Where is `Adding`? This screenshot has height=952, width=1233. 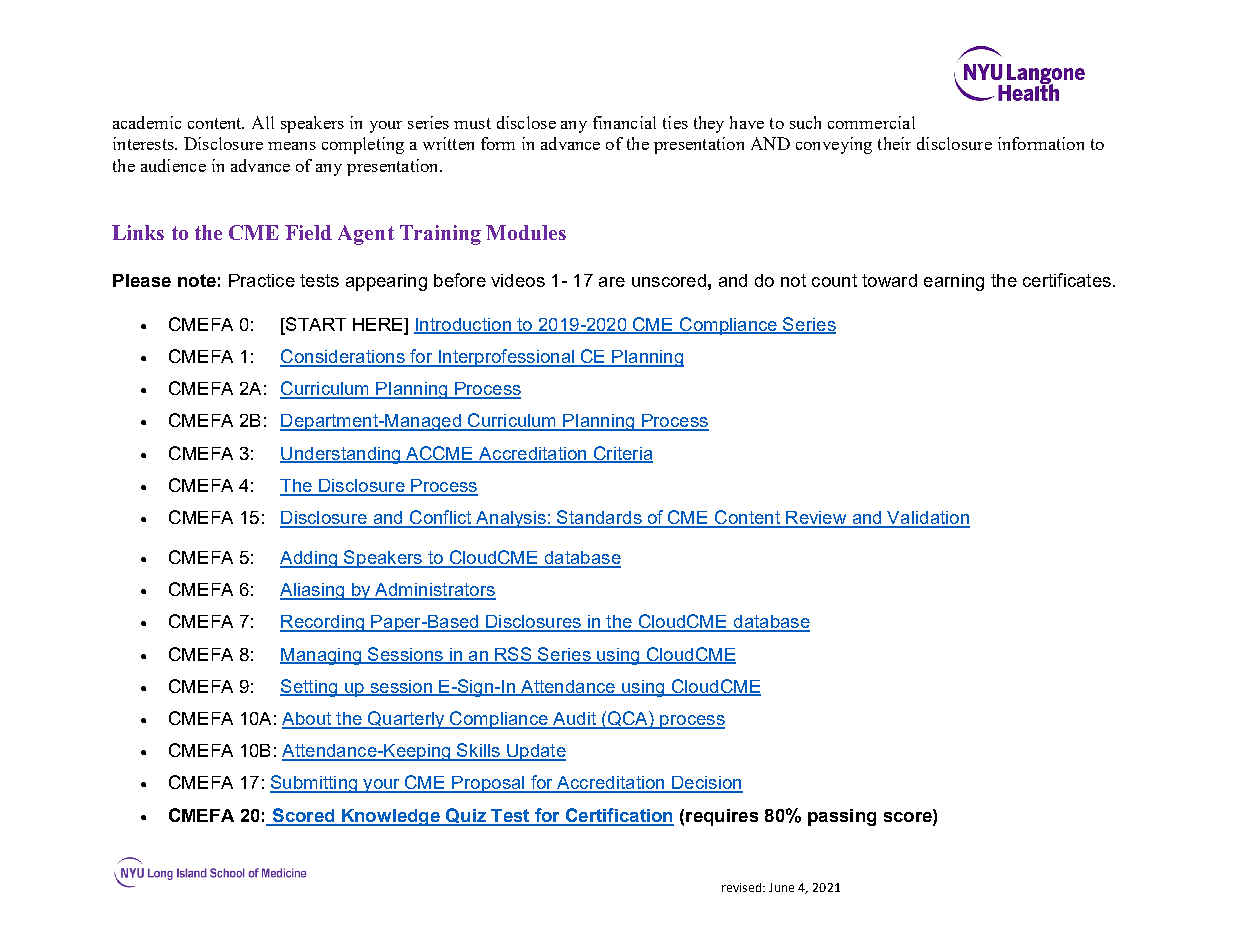 Adding is located at coordinates (310, 559).
